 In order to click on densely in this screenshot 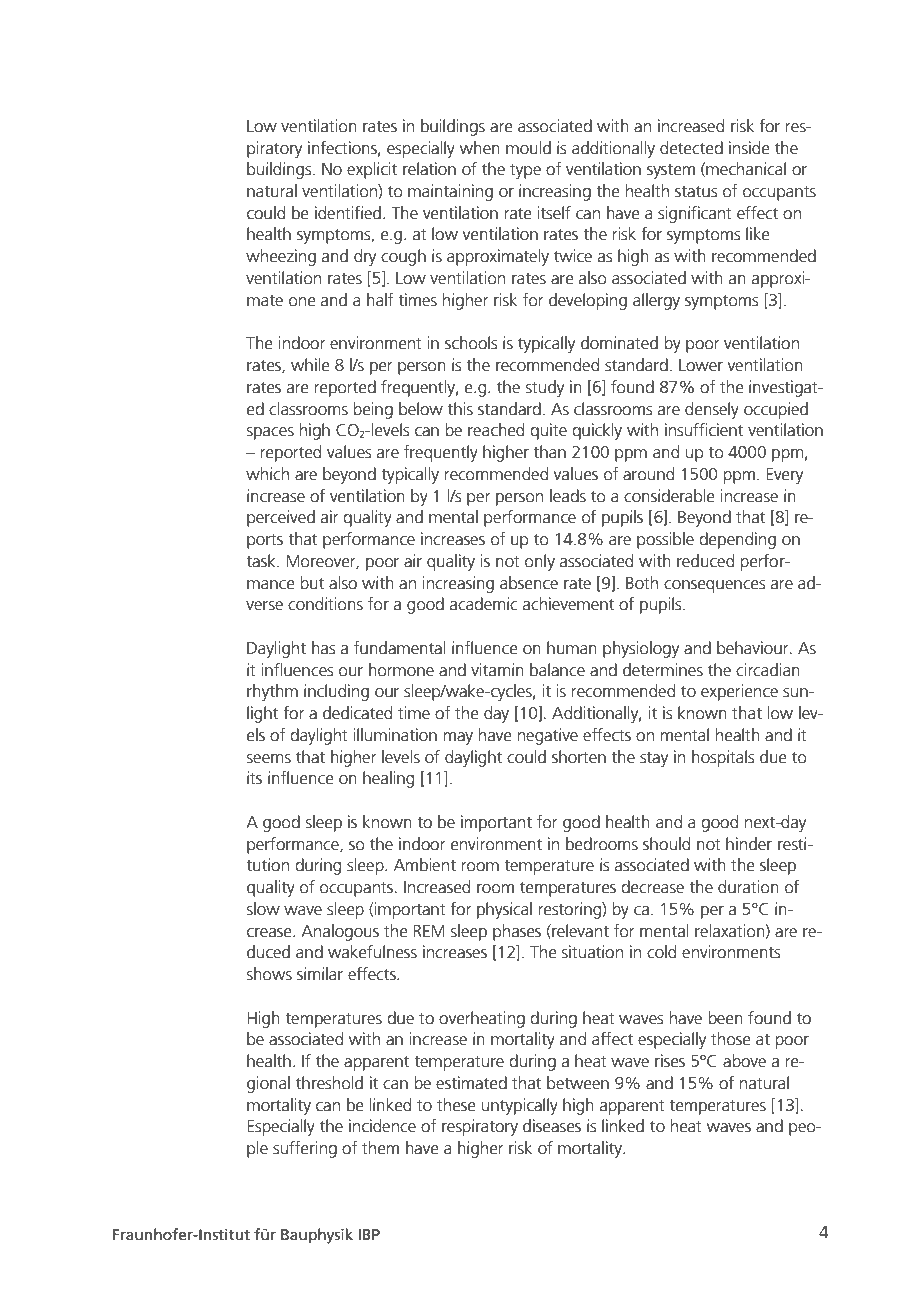, I will do `click(712, 410)`.
